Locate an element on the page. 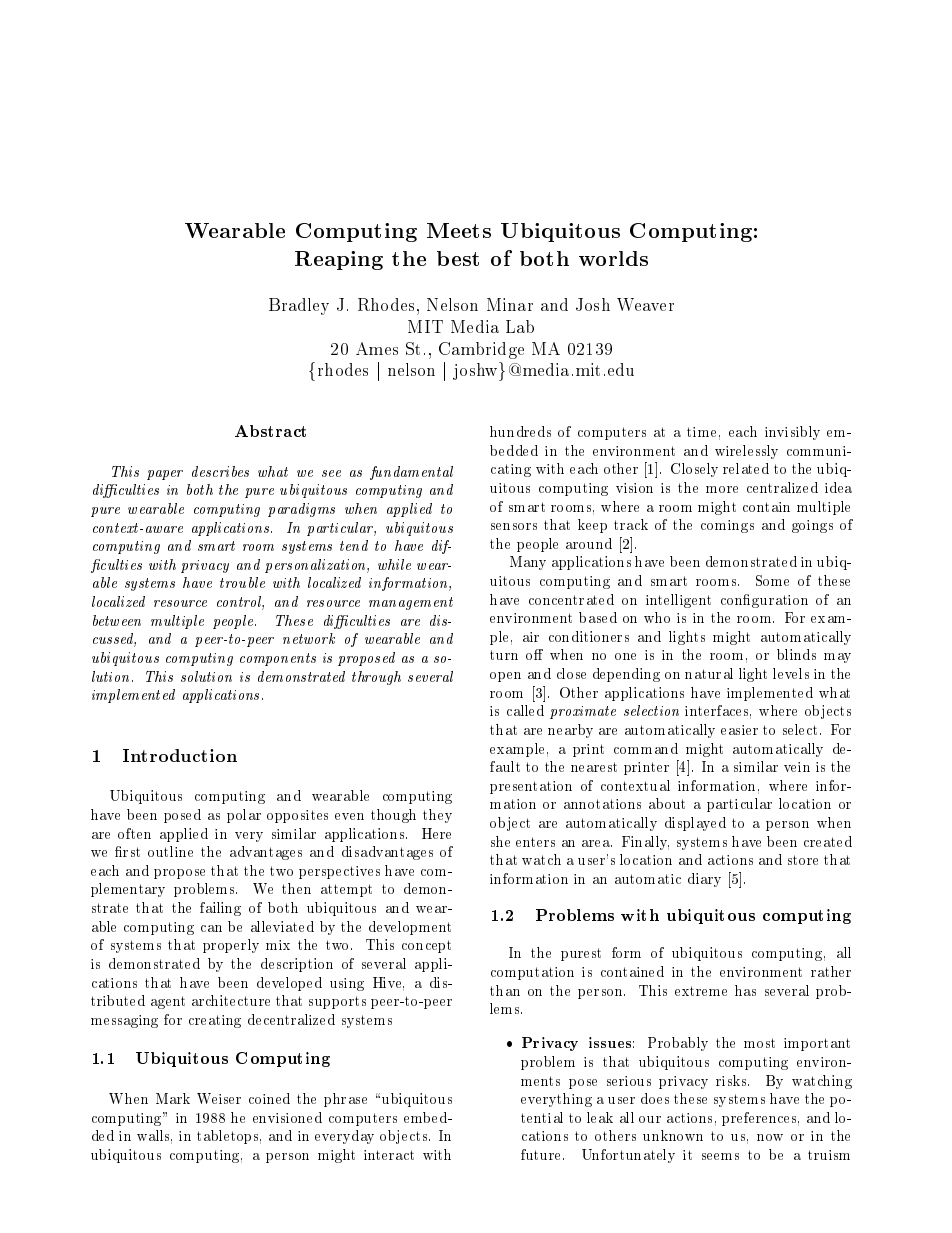  Weiser is located at coordinates (219, 1098).
